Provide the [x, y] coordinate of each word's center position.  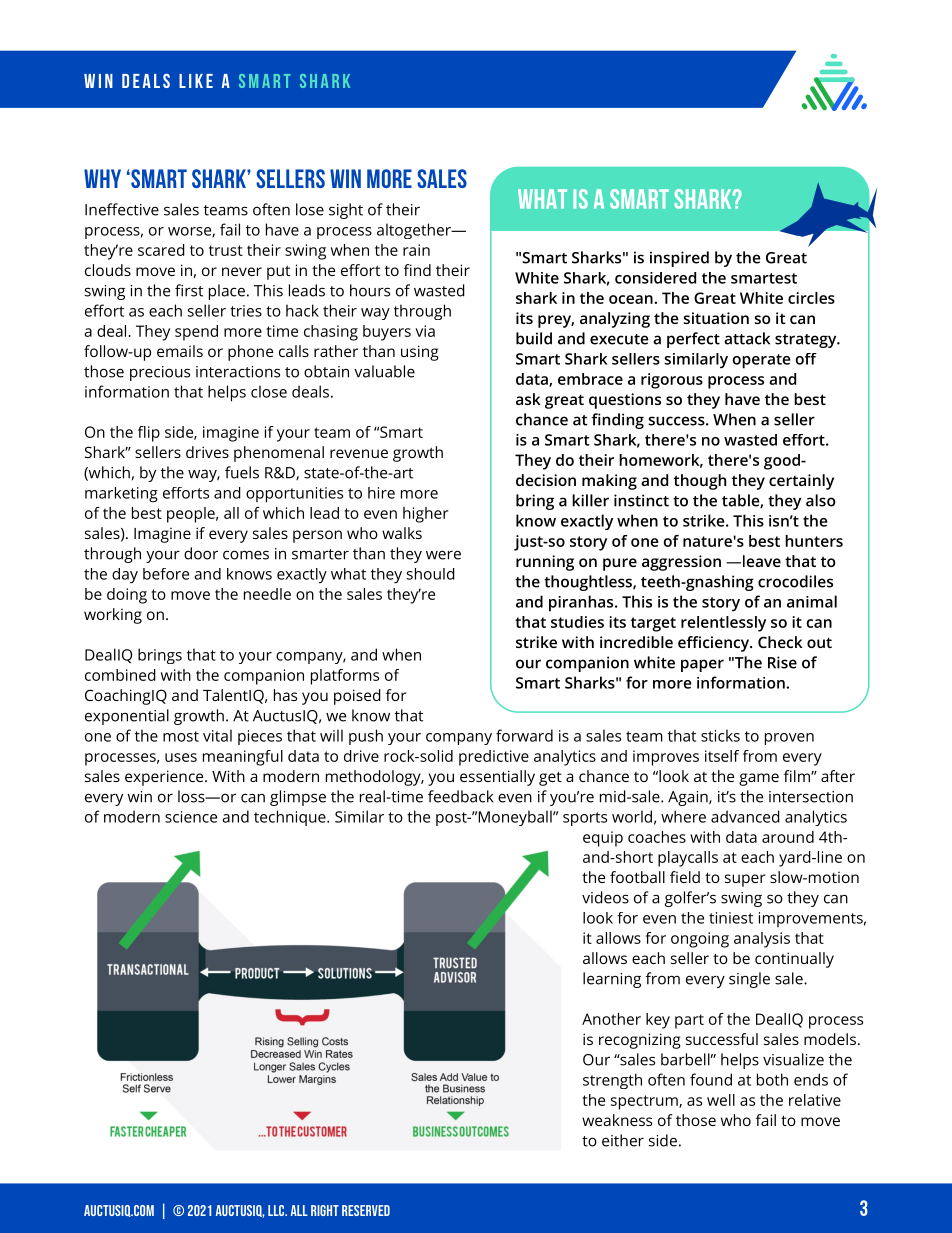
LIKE [196, 81]
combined [120, 675]
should [431, 574]
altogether [415, 231]
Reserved [366, 1210]
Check [780, 642]
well [721, 1100]
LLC [277, 1210]
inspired [679, 259]
